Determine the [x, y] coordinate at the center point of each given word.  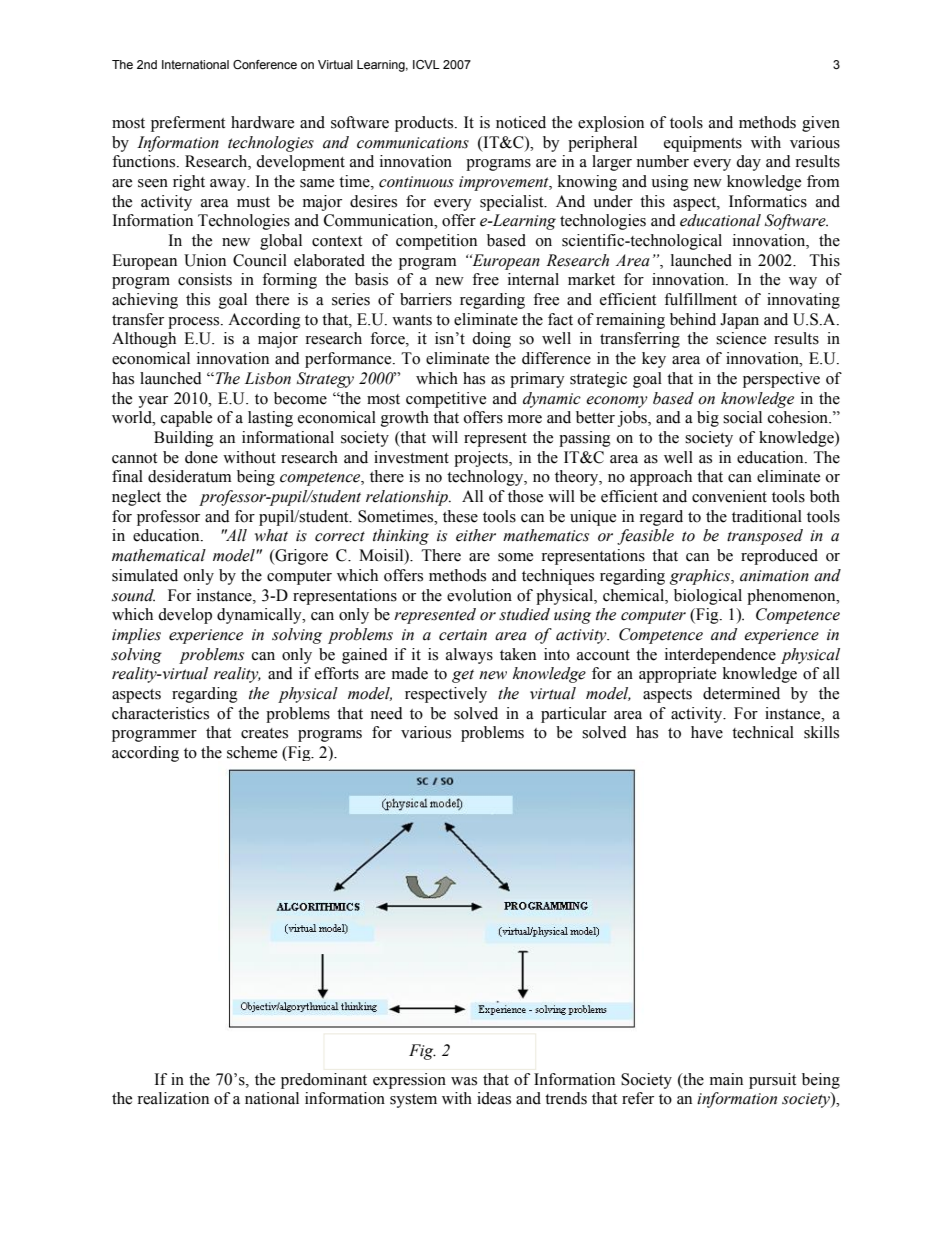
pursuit [772, 1081]
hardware [262, 122]
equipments [703, 144]
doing [491, 340]
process [195, 323]
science [741, 338]
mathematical [159, 555]
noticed [521, 122]
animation [774, 576]
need [386, 713]
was [464, 1081]
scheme [252, 752]
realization [173, 1098]
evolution [479, 595]
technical [763, 732]
